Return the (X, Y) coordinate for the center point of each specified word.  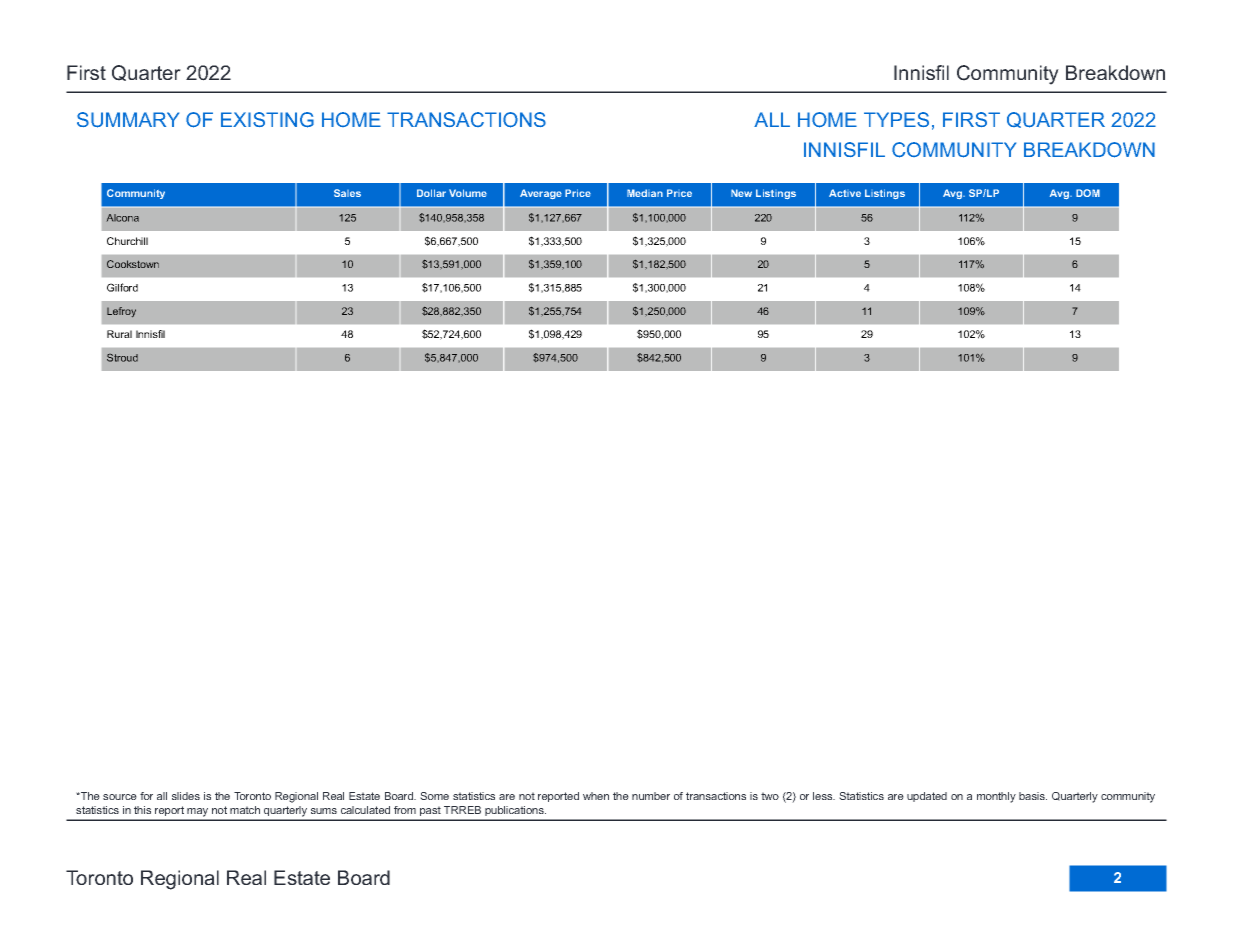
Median (645, 193)
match (245, 810)
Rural (119, 334)
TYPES (896, 119)
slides (186, 796)
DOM (1088, 193)
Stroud (122, 358)
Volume (468, 193)
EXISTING (267, 120)
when (596, 796)
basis (1033, 796)
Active (845, 193)
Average (541, 194)
